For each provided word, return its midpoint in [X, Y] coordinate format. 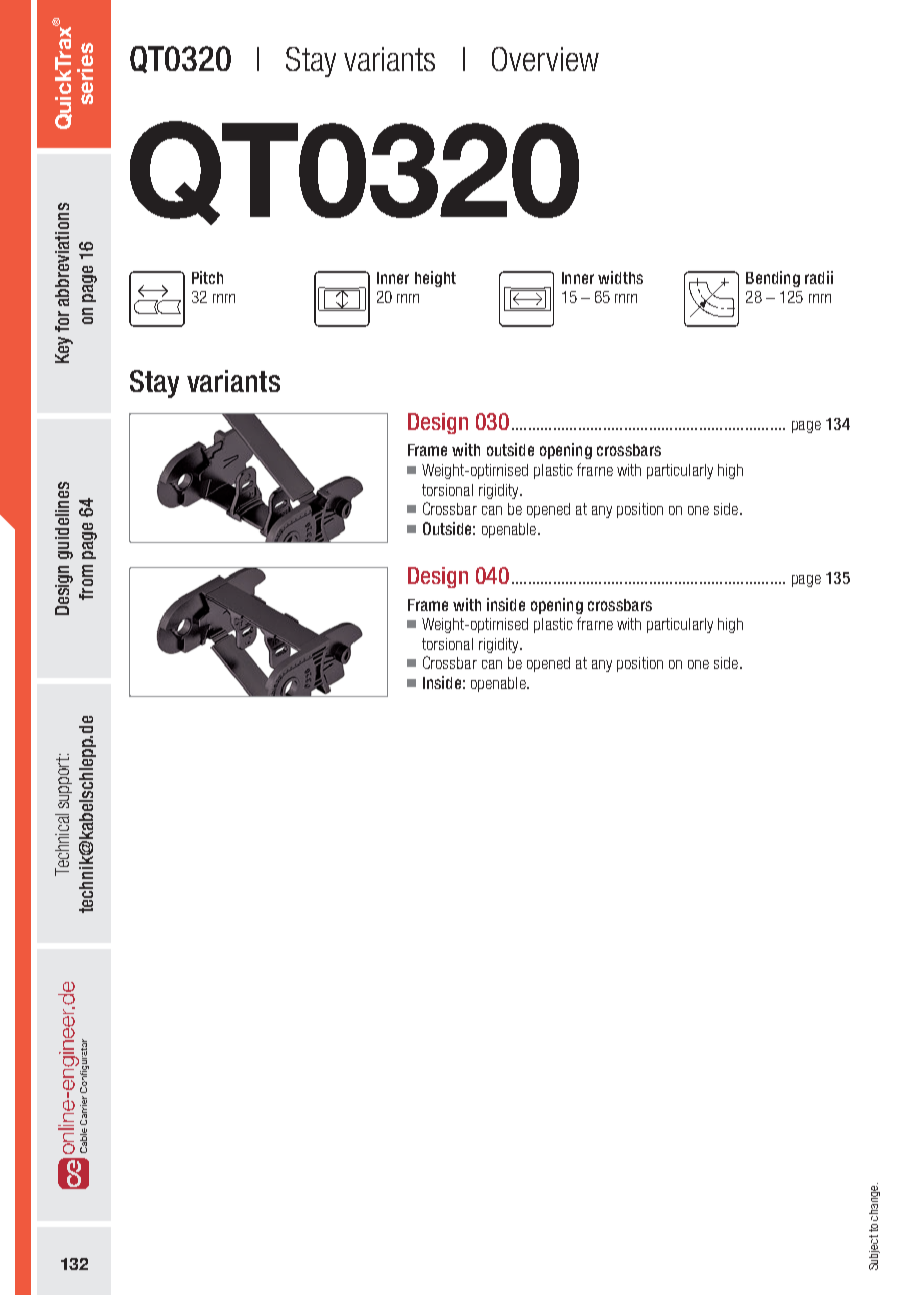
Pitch [207, 277]
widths [620, 277]
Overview [545, 59]
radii [819, 277]
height [435, 279]
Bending [773, 279]
